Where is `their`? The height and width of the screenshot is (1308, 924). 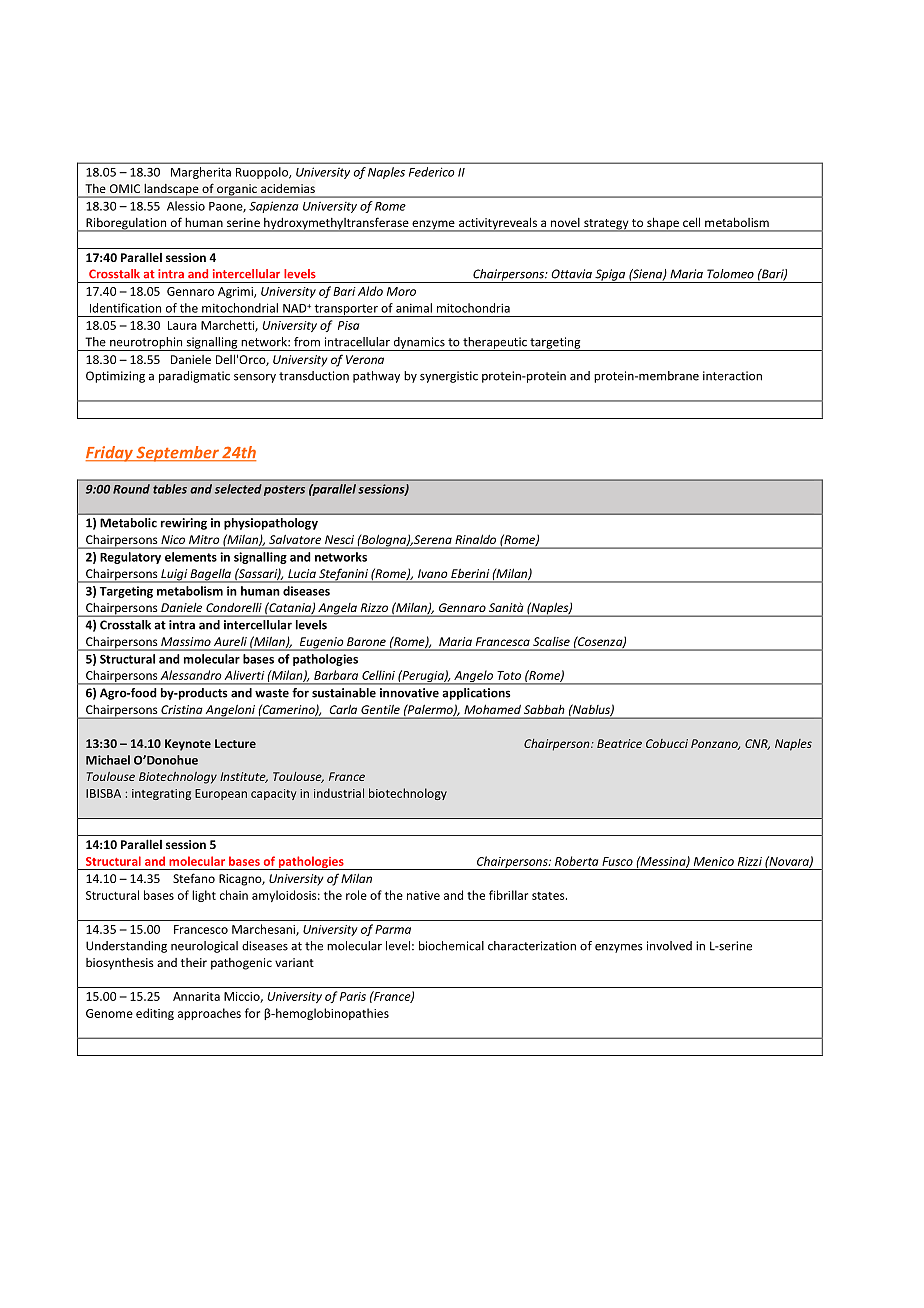
their is located at coordinates (194, 962).
